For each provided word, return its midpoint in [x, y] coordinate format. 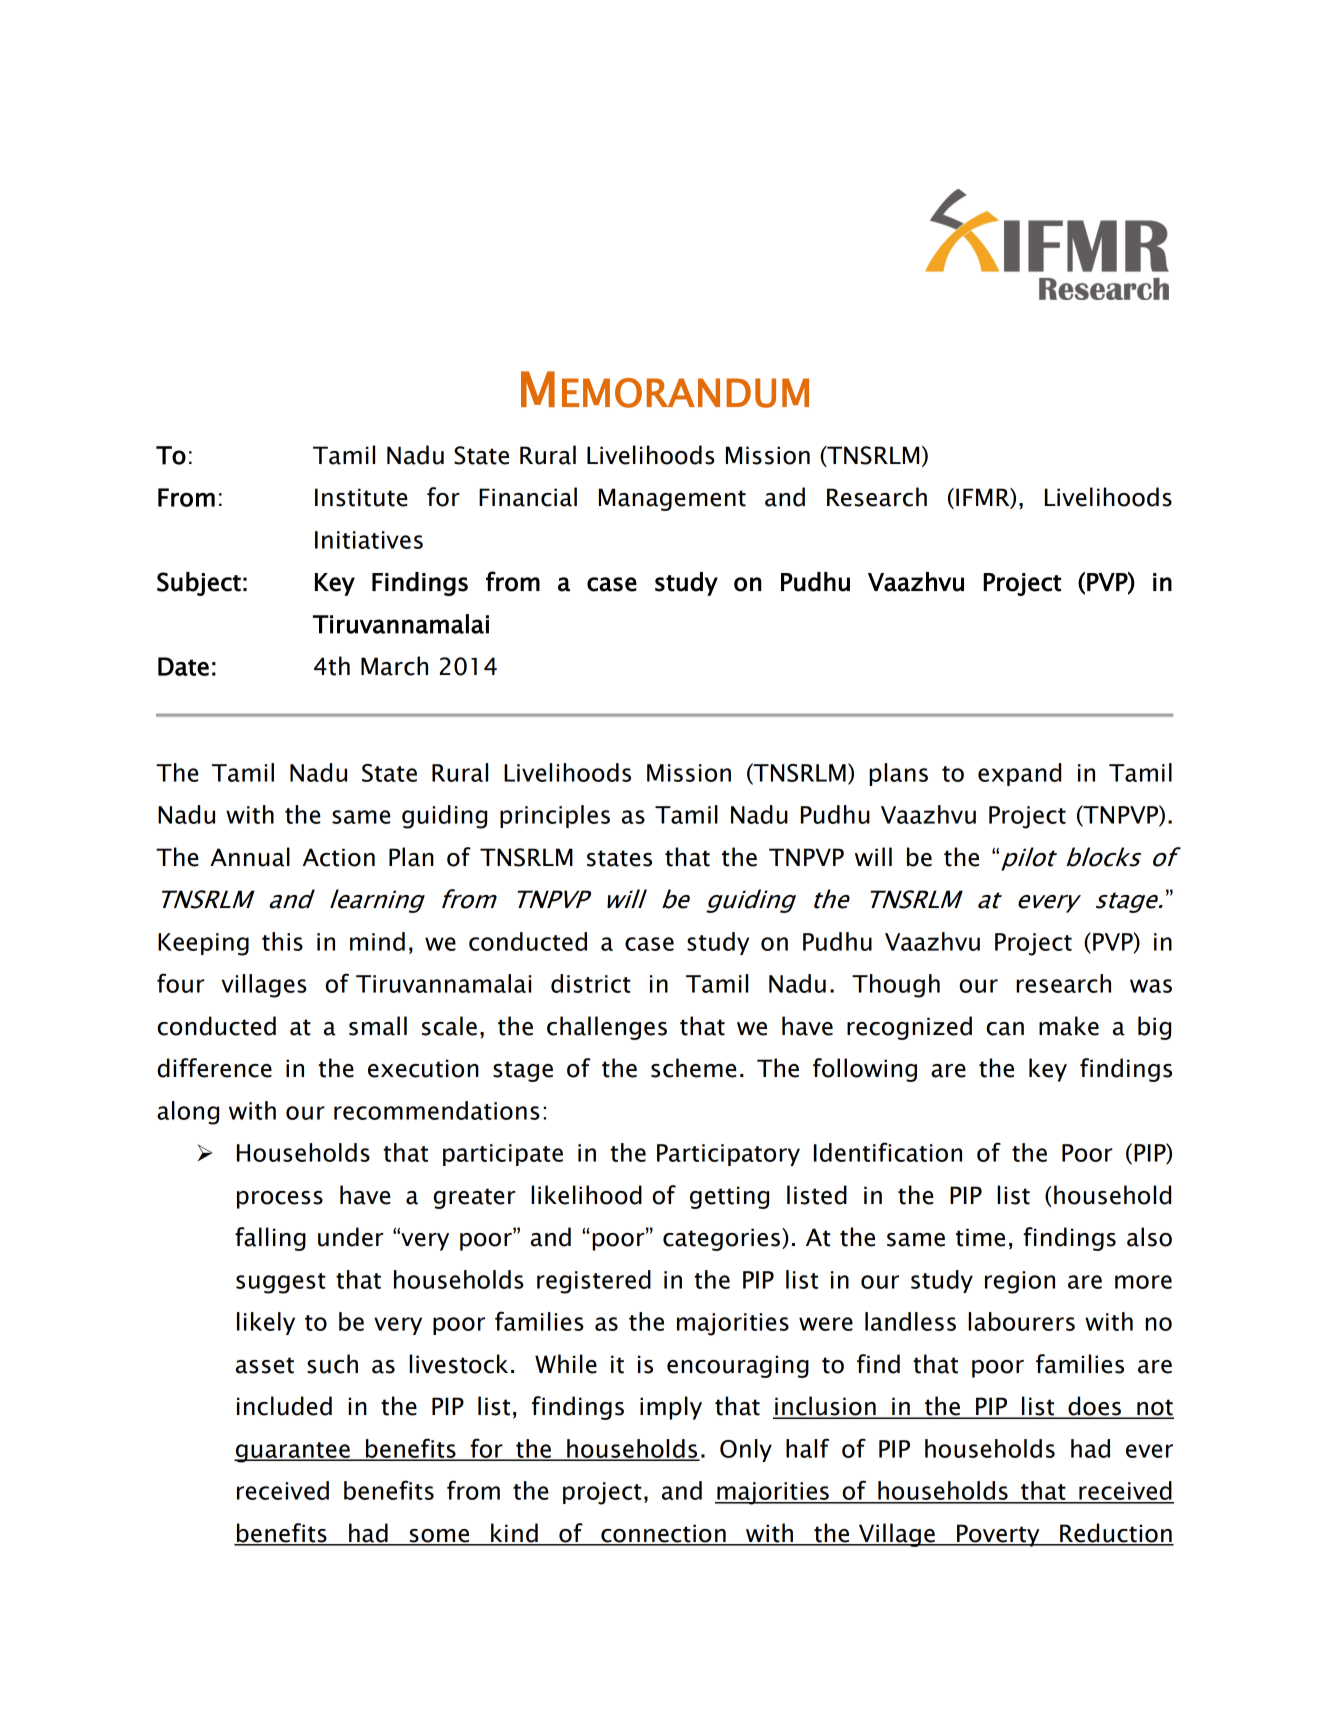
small [378, 1026]
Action [339, 857]
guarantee [293, 1452]
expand [1019, 774]
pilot [1029, 859]
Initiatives [369, 540]
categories [723, 1239]
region [1020, 1282]
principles [555, 816]
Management [672, 499]
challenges [607, 1028]
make [1069, 1026]
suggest [281, 1283]
